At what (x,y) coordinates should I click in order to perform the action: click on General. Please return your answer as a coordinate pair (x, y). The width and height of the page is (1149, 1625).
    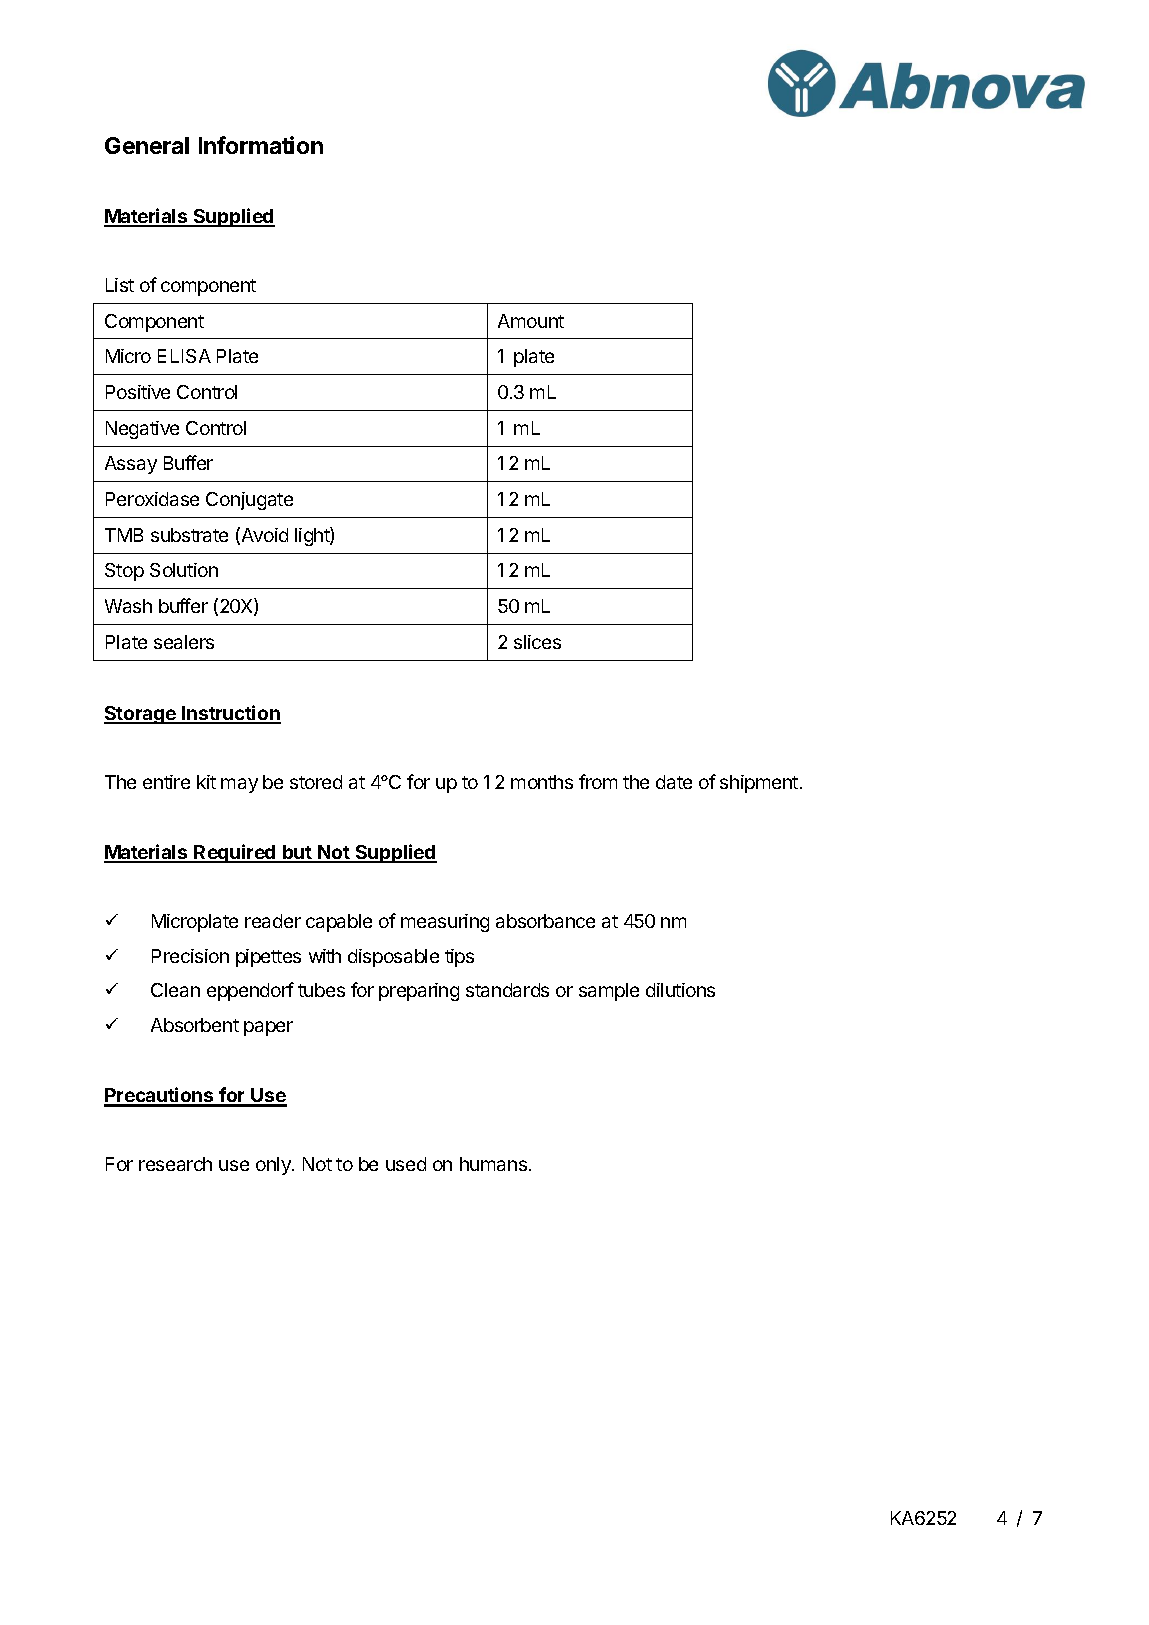
    Looking at the image, I should click on (147, 145).
